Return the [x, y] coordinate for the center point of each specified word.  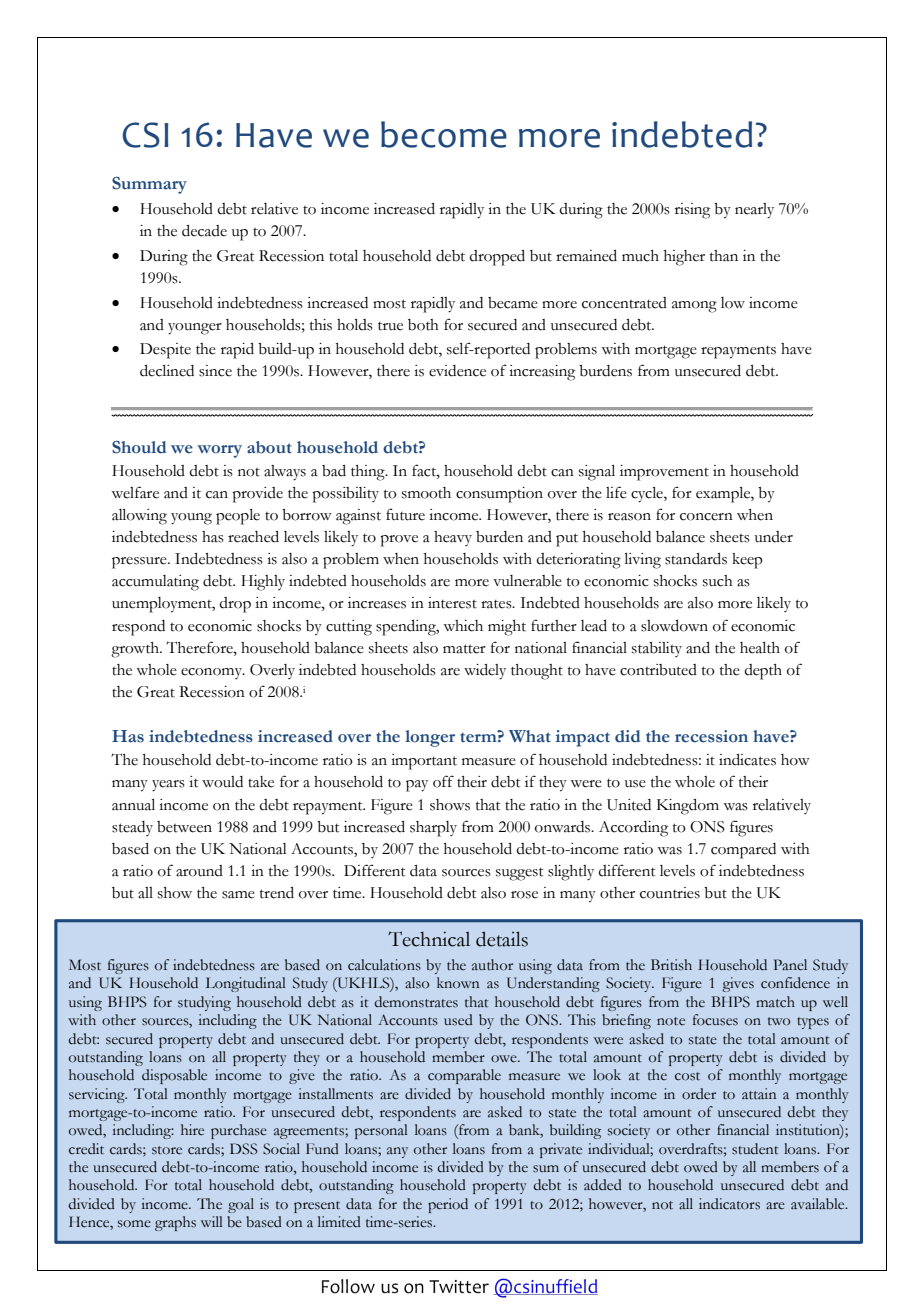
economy [213, 673]
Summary [149, 185]
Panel [790, 965]
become [444, 134]
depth [763, 672]
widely [485, 672]
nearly [754, 211]
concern [706, 517]
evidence [457, 371]
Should [139, 447]
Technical [429, 939]
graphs [175, 1223]
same [238, 895]
